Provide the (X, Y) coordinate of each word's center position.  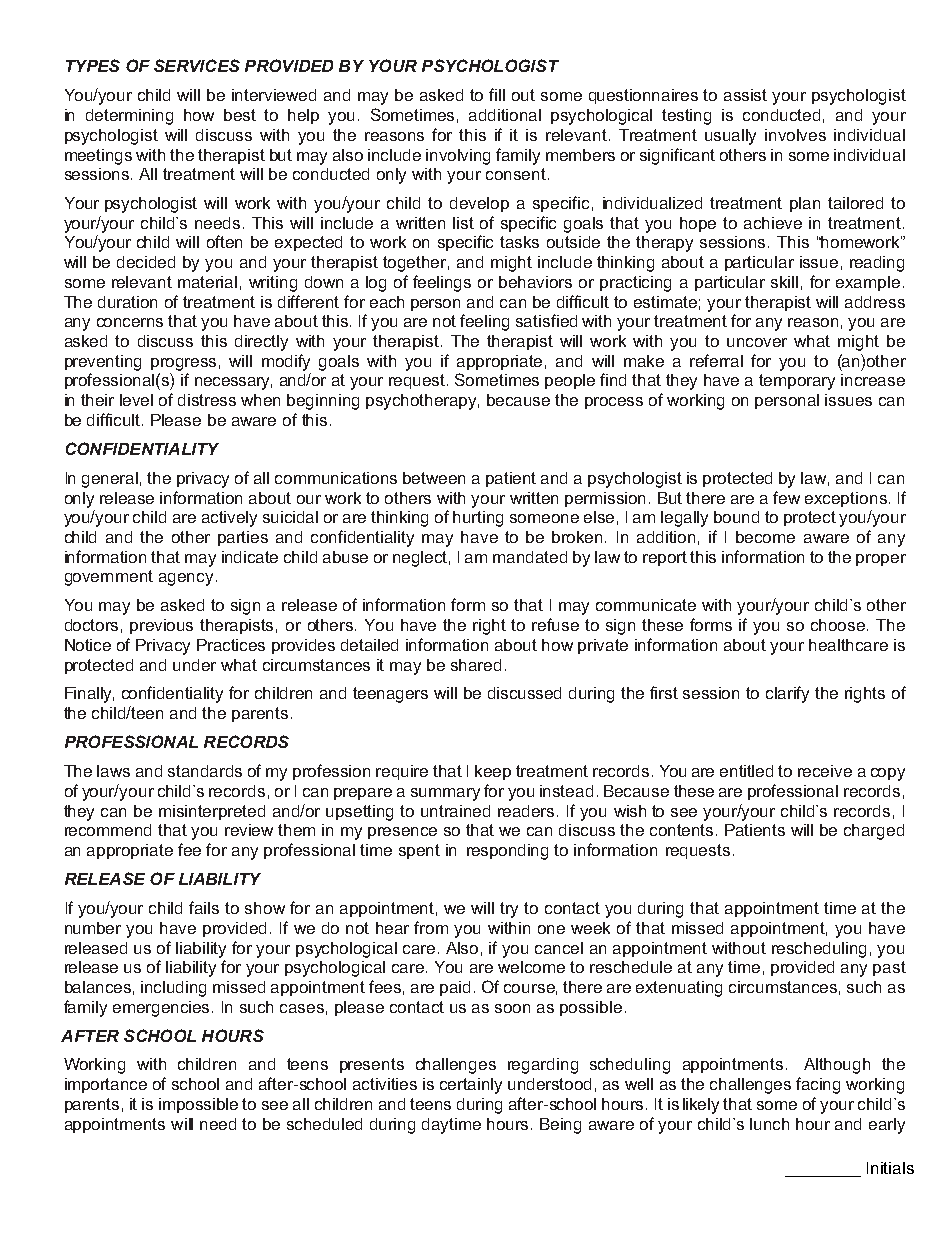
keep (493, 772)
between (434, 478)
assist (745, 95)
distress (207, 400)
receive (825, 771)
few (786, 497)
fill (497, 94)
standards (205, 771)
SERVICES (197, 65)
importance (106, 1085)
